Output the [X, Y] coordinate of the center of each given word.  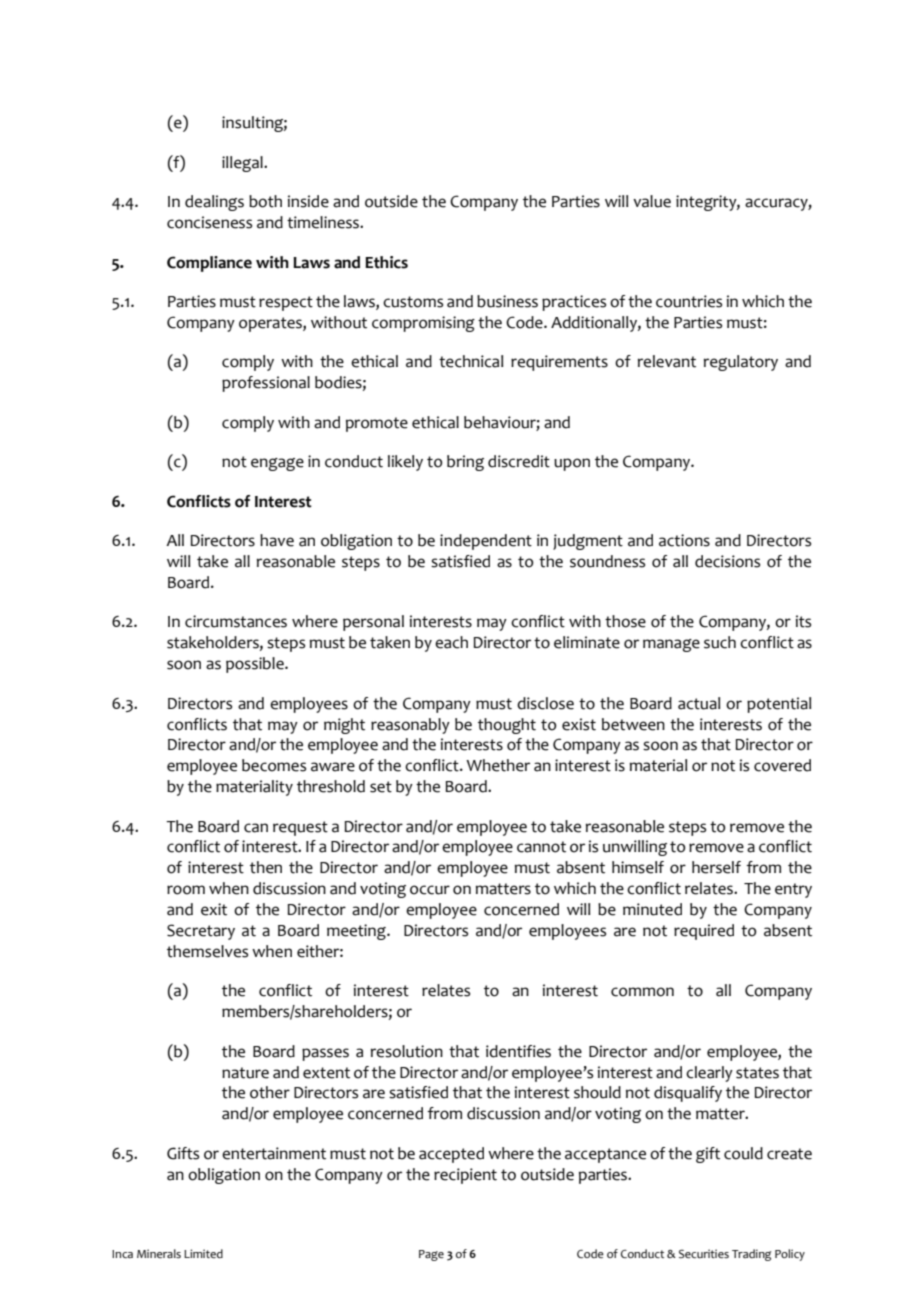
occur [430, 890]
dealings [214, 203]
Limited [203, 1253]
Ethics [386, 262]
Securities [704, 1254]
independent [486, 542]
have [277, 540]
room [186, 890]
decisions [727, 561]
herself [716, 867]
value [652, 201]
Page [431, 1255]
